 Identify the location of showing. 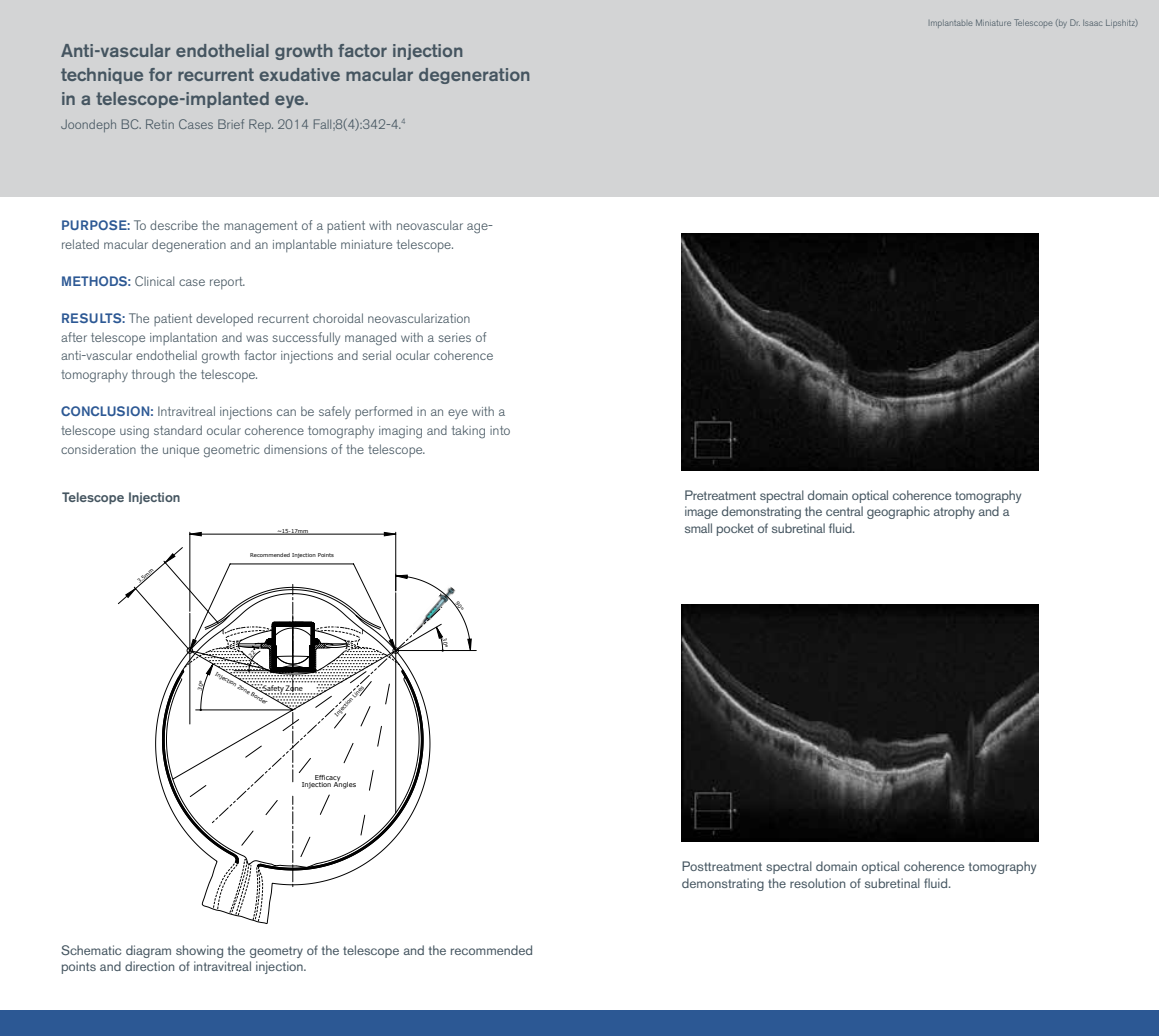
(199, 951).
